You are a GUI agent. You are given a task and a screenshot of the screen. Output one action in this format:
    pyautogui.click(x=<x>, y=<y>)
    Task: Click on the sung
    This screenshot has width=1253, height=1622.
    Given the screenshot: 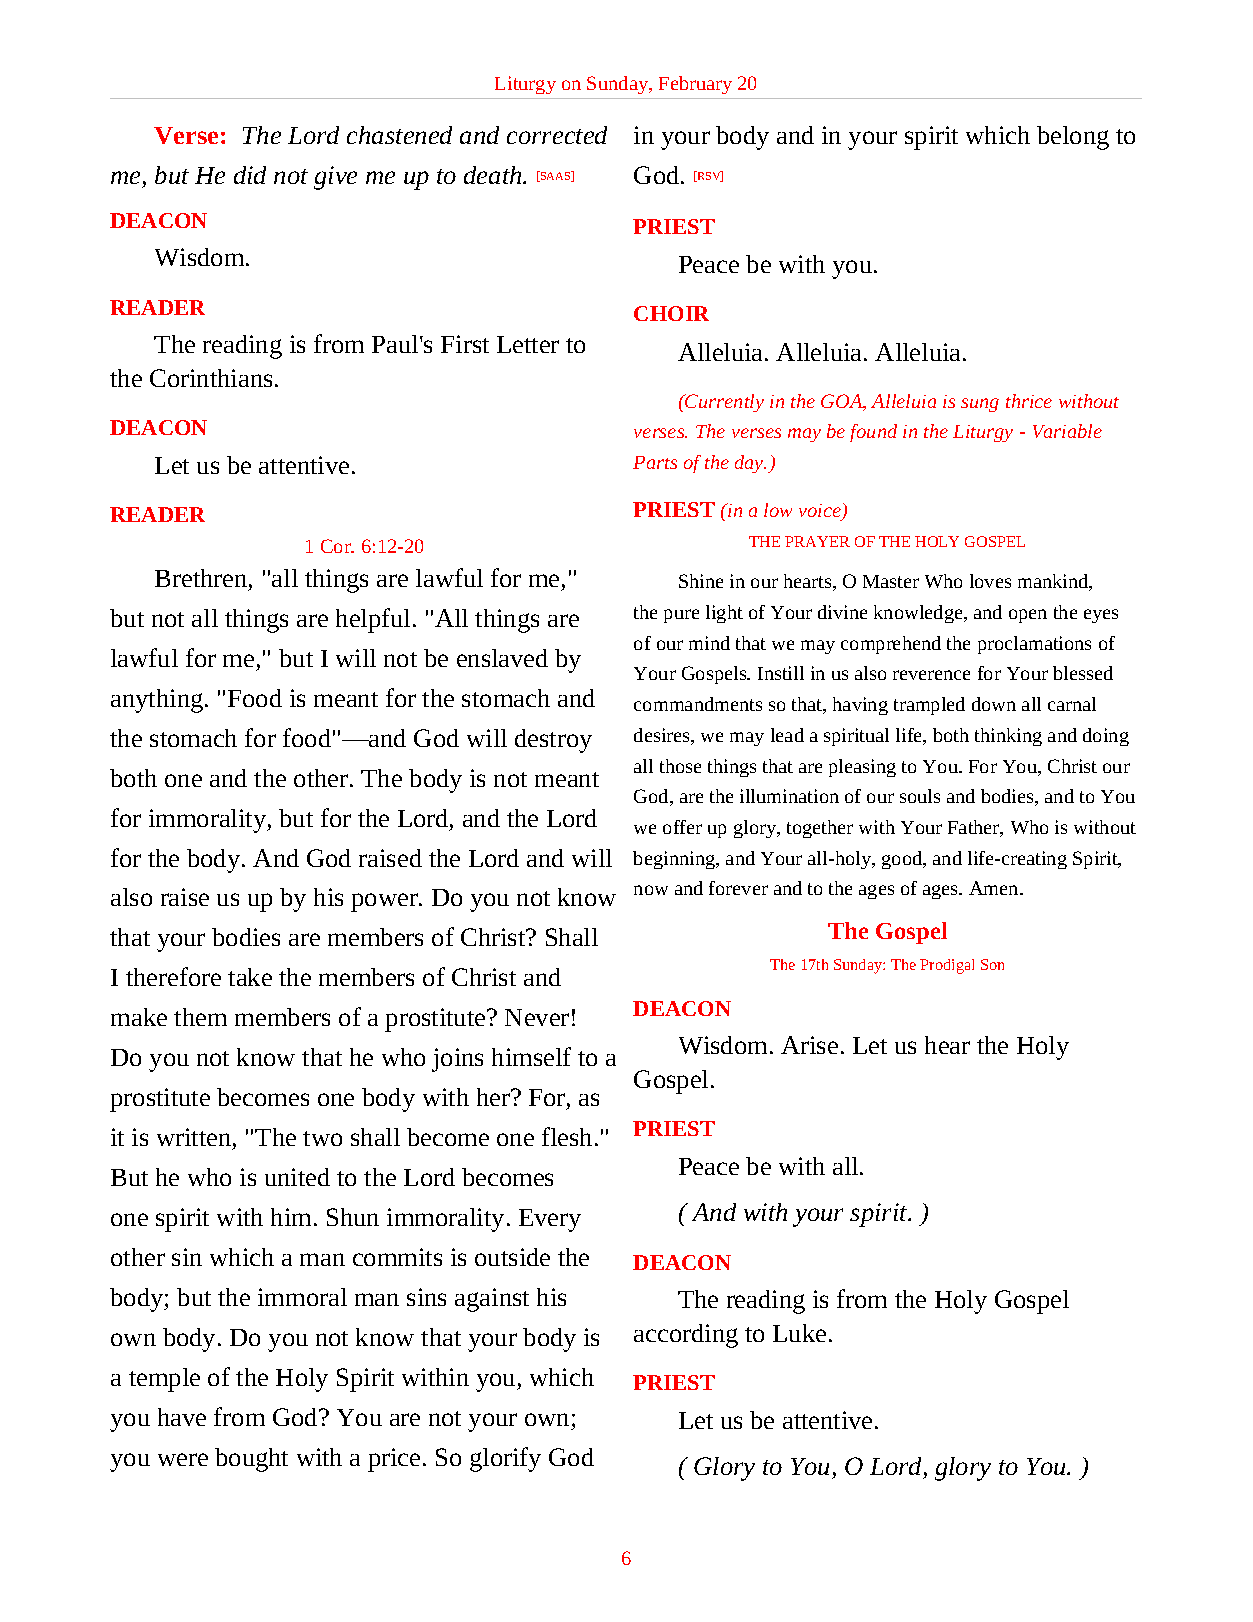 What is the action you would take?
    pyautogui.click(x=980, y=405)
